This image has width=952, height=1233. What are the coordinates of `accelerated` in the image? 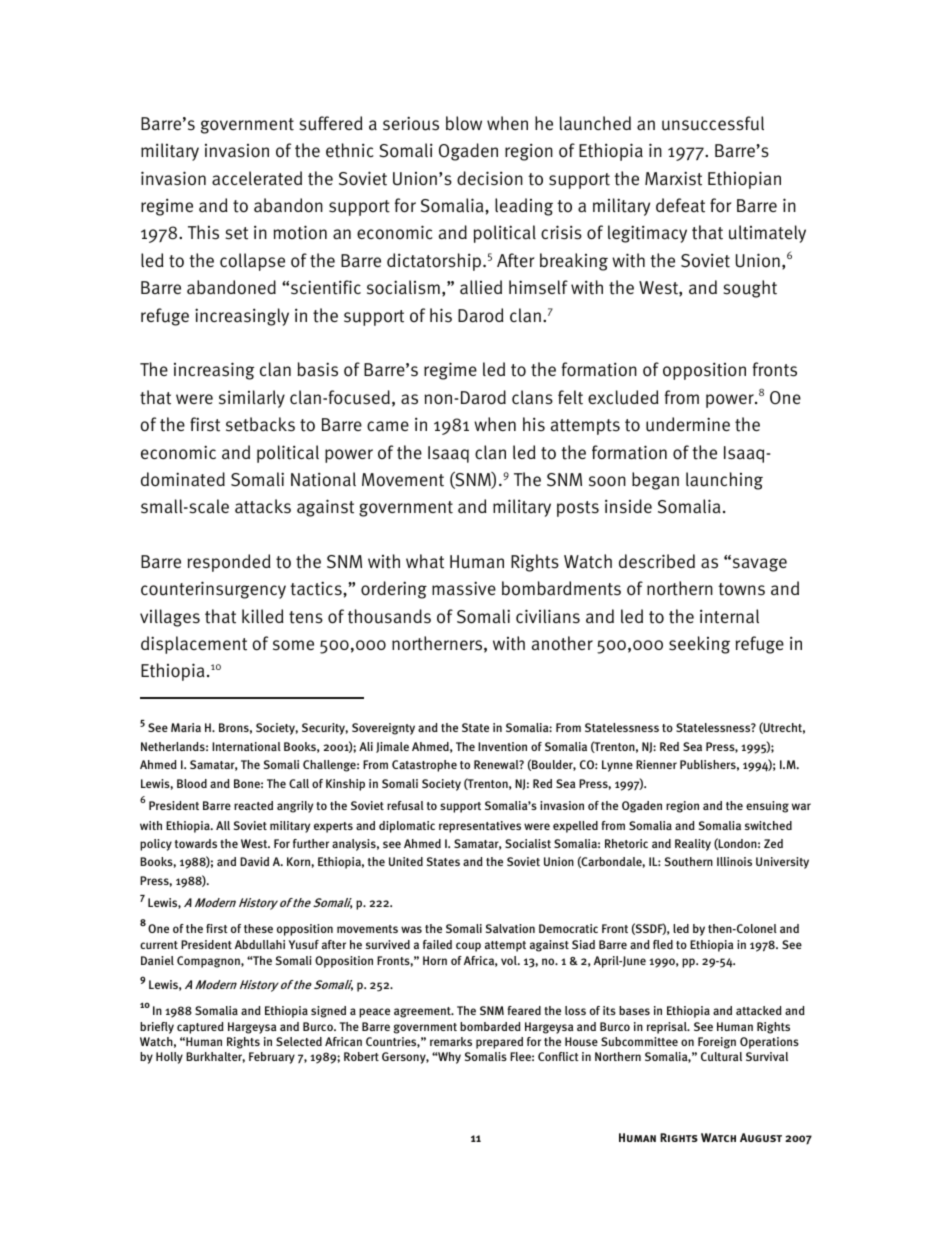 It's located at (257, 178).
